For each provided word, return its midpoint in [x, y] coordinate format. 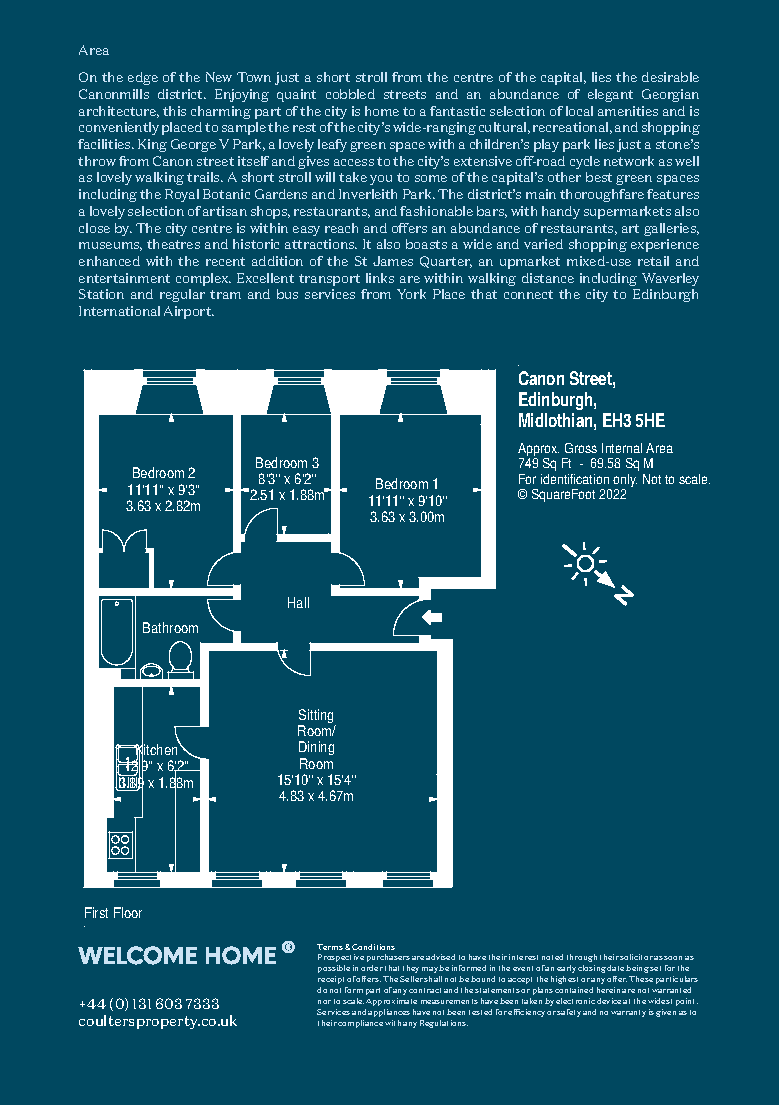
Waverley [670, 279]
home [382, 111]
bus [287, 294]
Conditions [373, 947]
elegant [610, 95]
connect [528, 294]
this [174, 111]
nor [324, 1002]
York [411, 294]
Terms [330, 947]
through [582, 958]
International [119, 311]
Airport [189, 312]
